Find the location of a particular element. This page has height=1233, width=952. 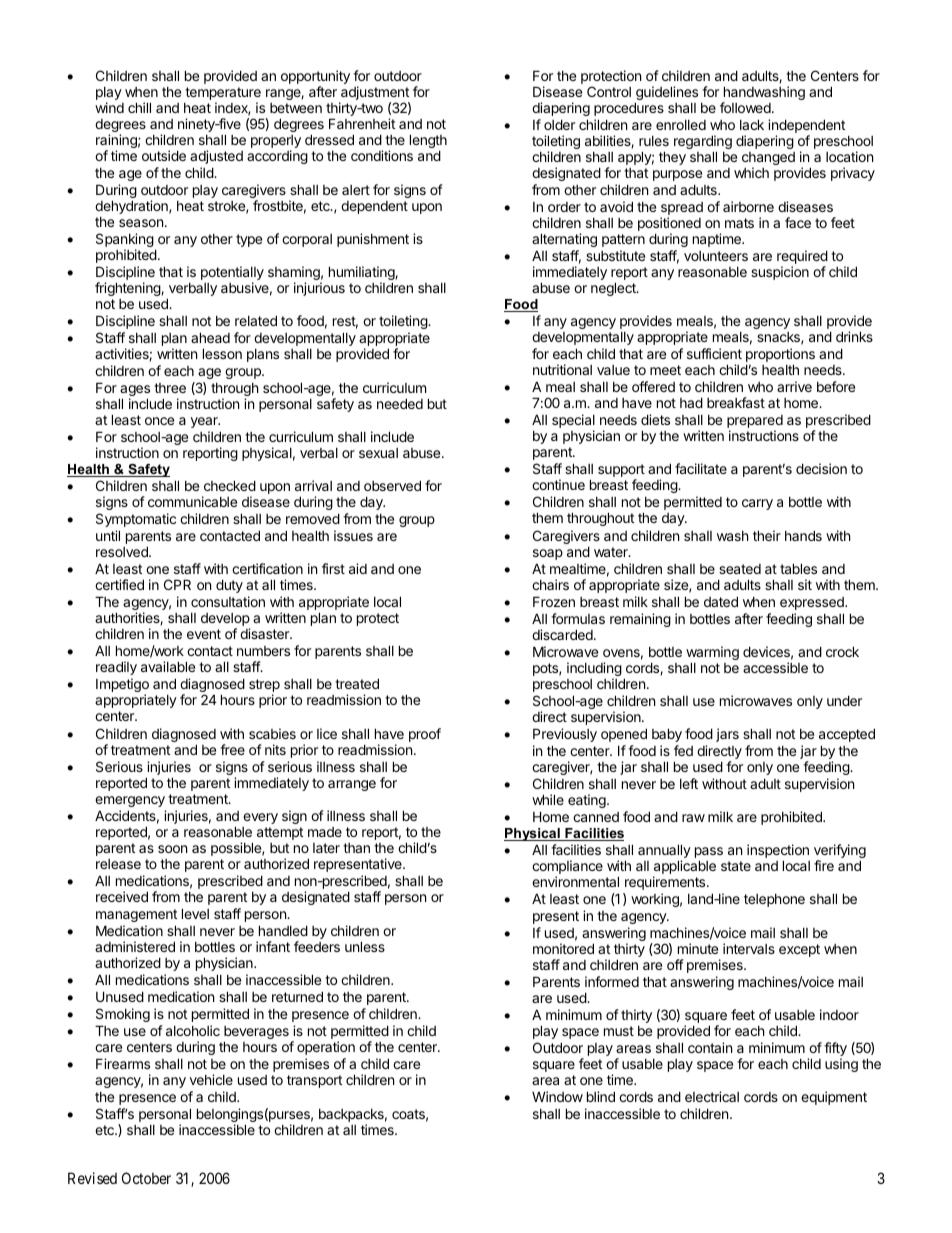

length is located at coordinates (428, 142).
